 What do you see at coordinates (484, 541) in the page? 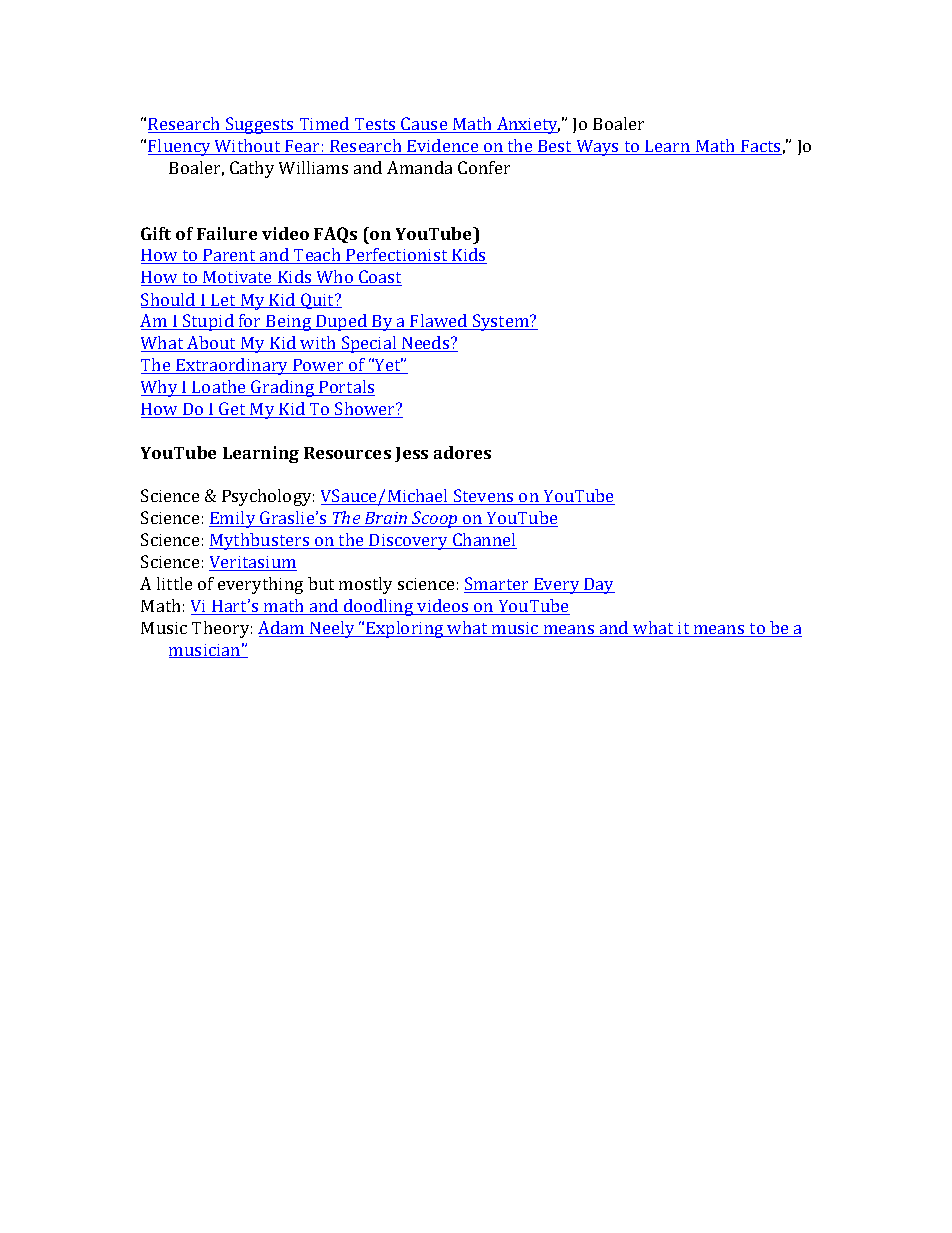
I see `Channel` at bounding box center [484, 541].
